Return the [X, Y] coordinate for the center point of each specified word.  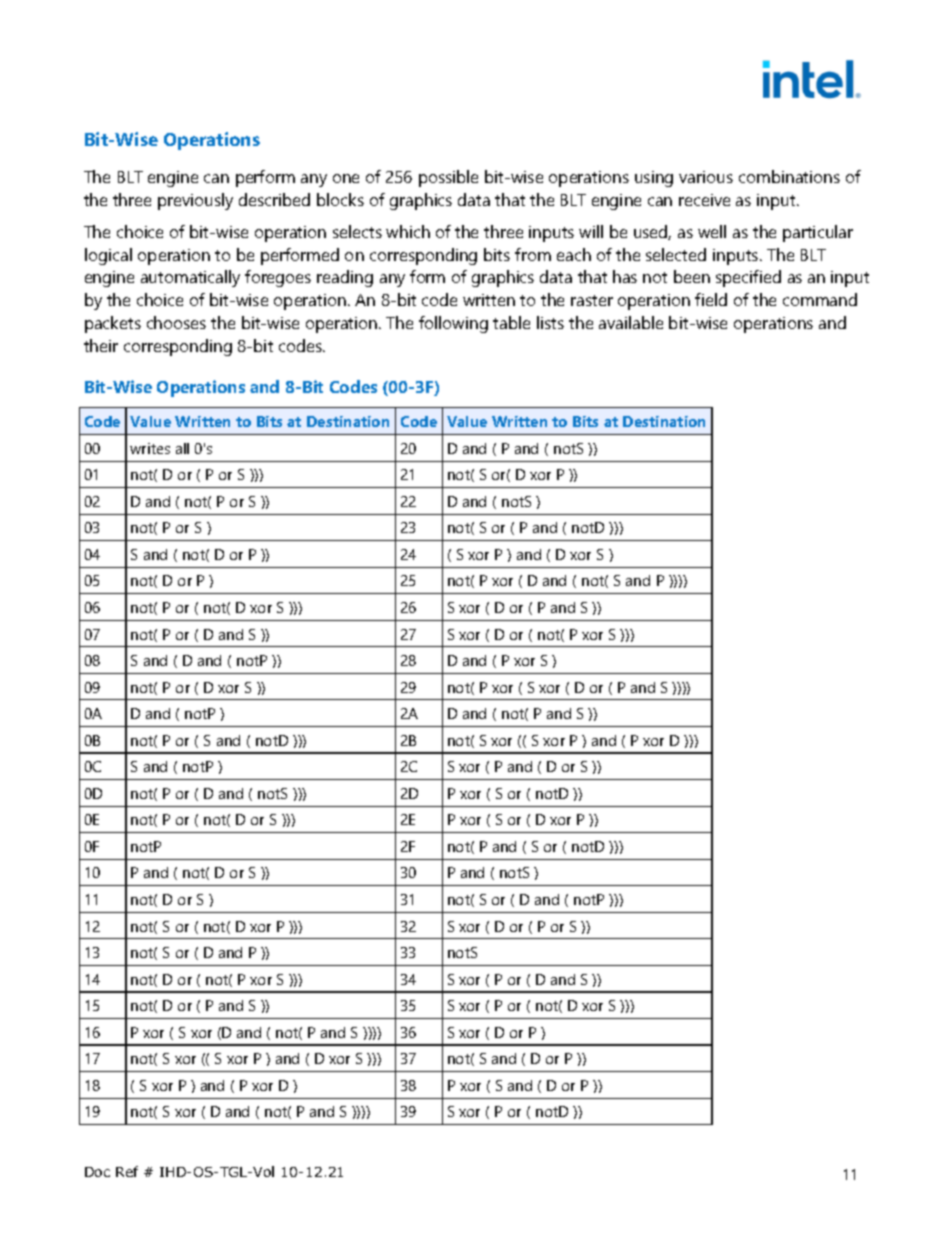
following [453, 324]
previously [195, 201]
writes [150, 448]
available [631, 322]
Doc [97, 1172]
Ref [127, 1171]
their [101, 345]
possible [448, 178]
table [511, 322]
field [711, 299]
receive [704, 200]
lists [550, 322]
